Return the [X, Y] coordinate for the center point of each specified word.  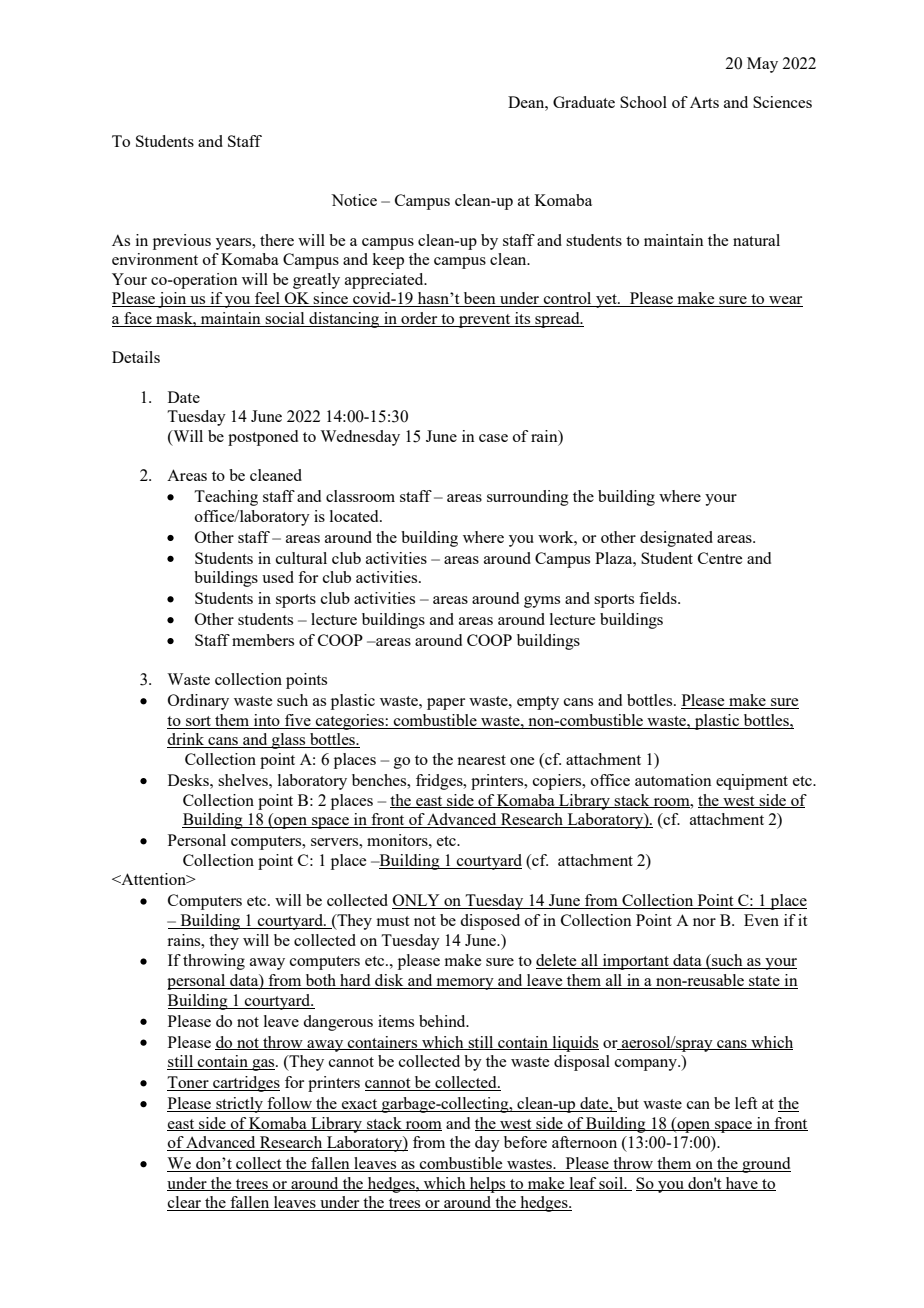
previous [182, 242]
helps [488, 1185]
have [741, 1184]
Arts [704, 102]
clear [185, 1203]
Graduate [584, 102]
